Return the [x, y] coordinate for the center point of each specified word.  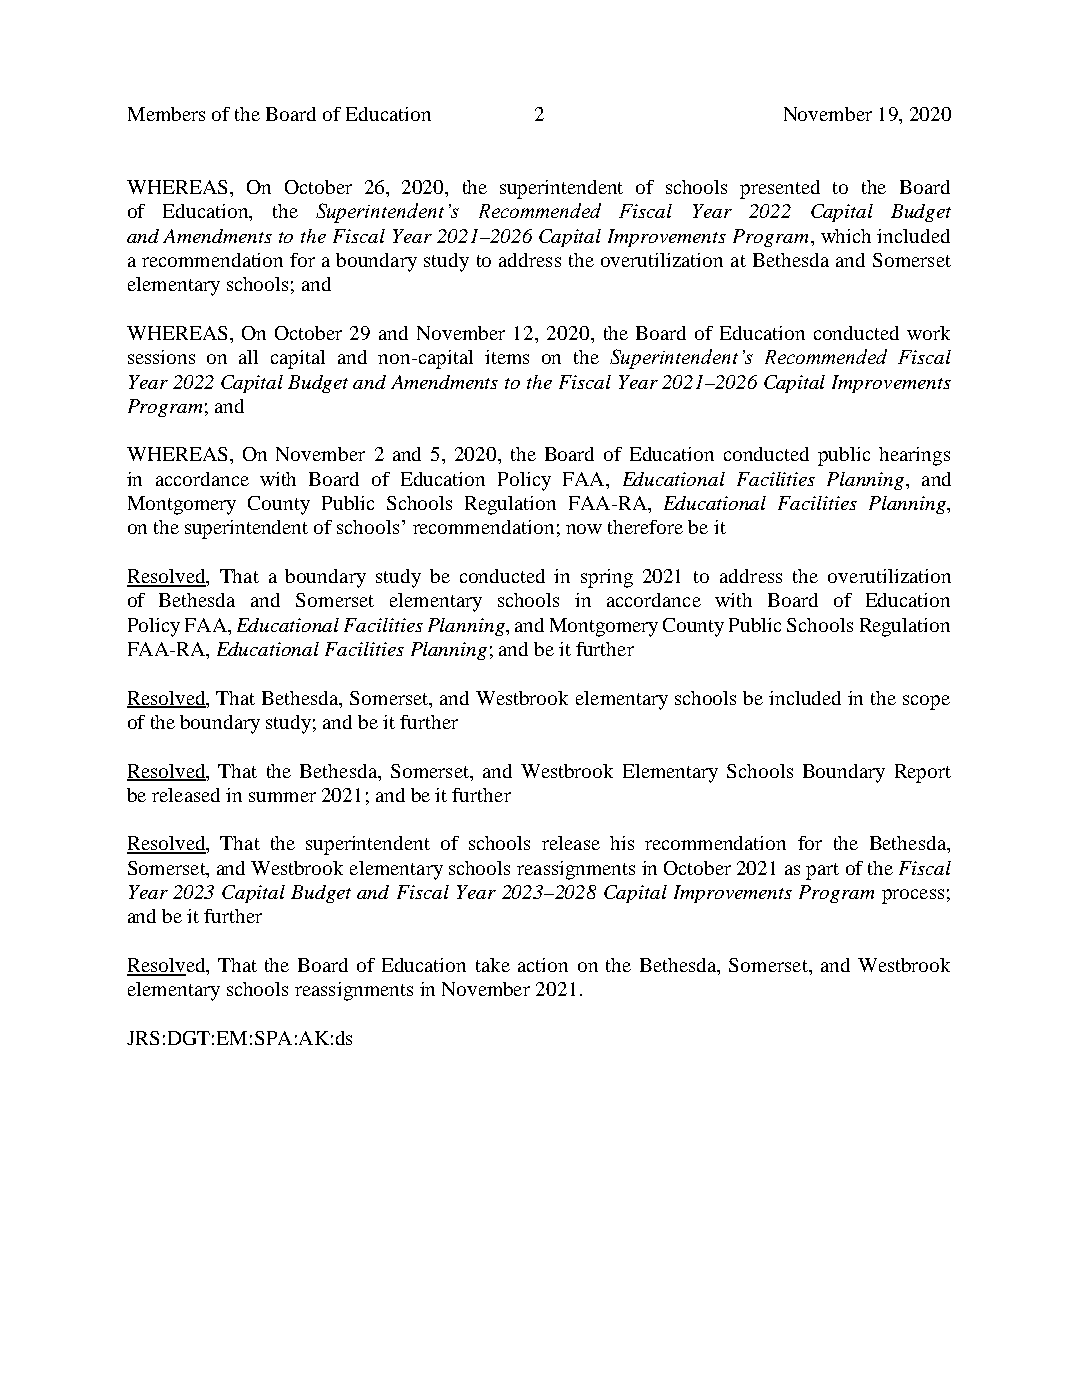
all [248, 357]
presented [780, 189]
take [493, 965]
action [543, 965]
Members [166, 114]
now [584, 529]
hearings [914, 456]
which [846, 236]
